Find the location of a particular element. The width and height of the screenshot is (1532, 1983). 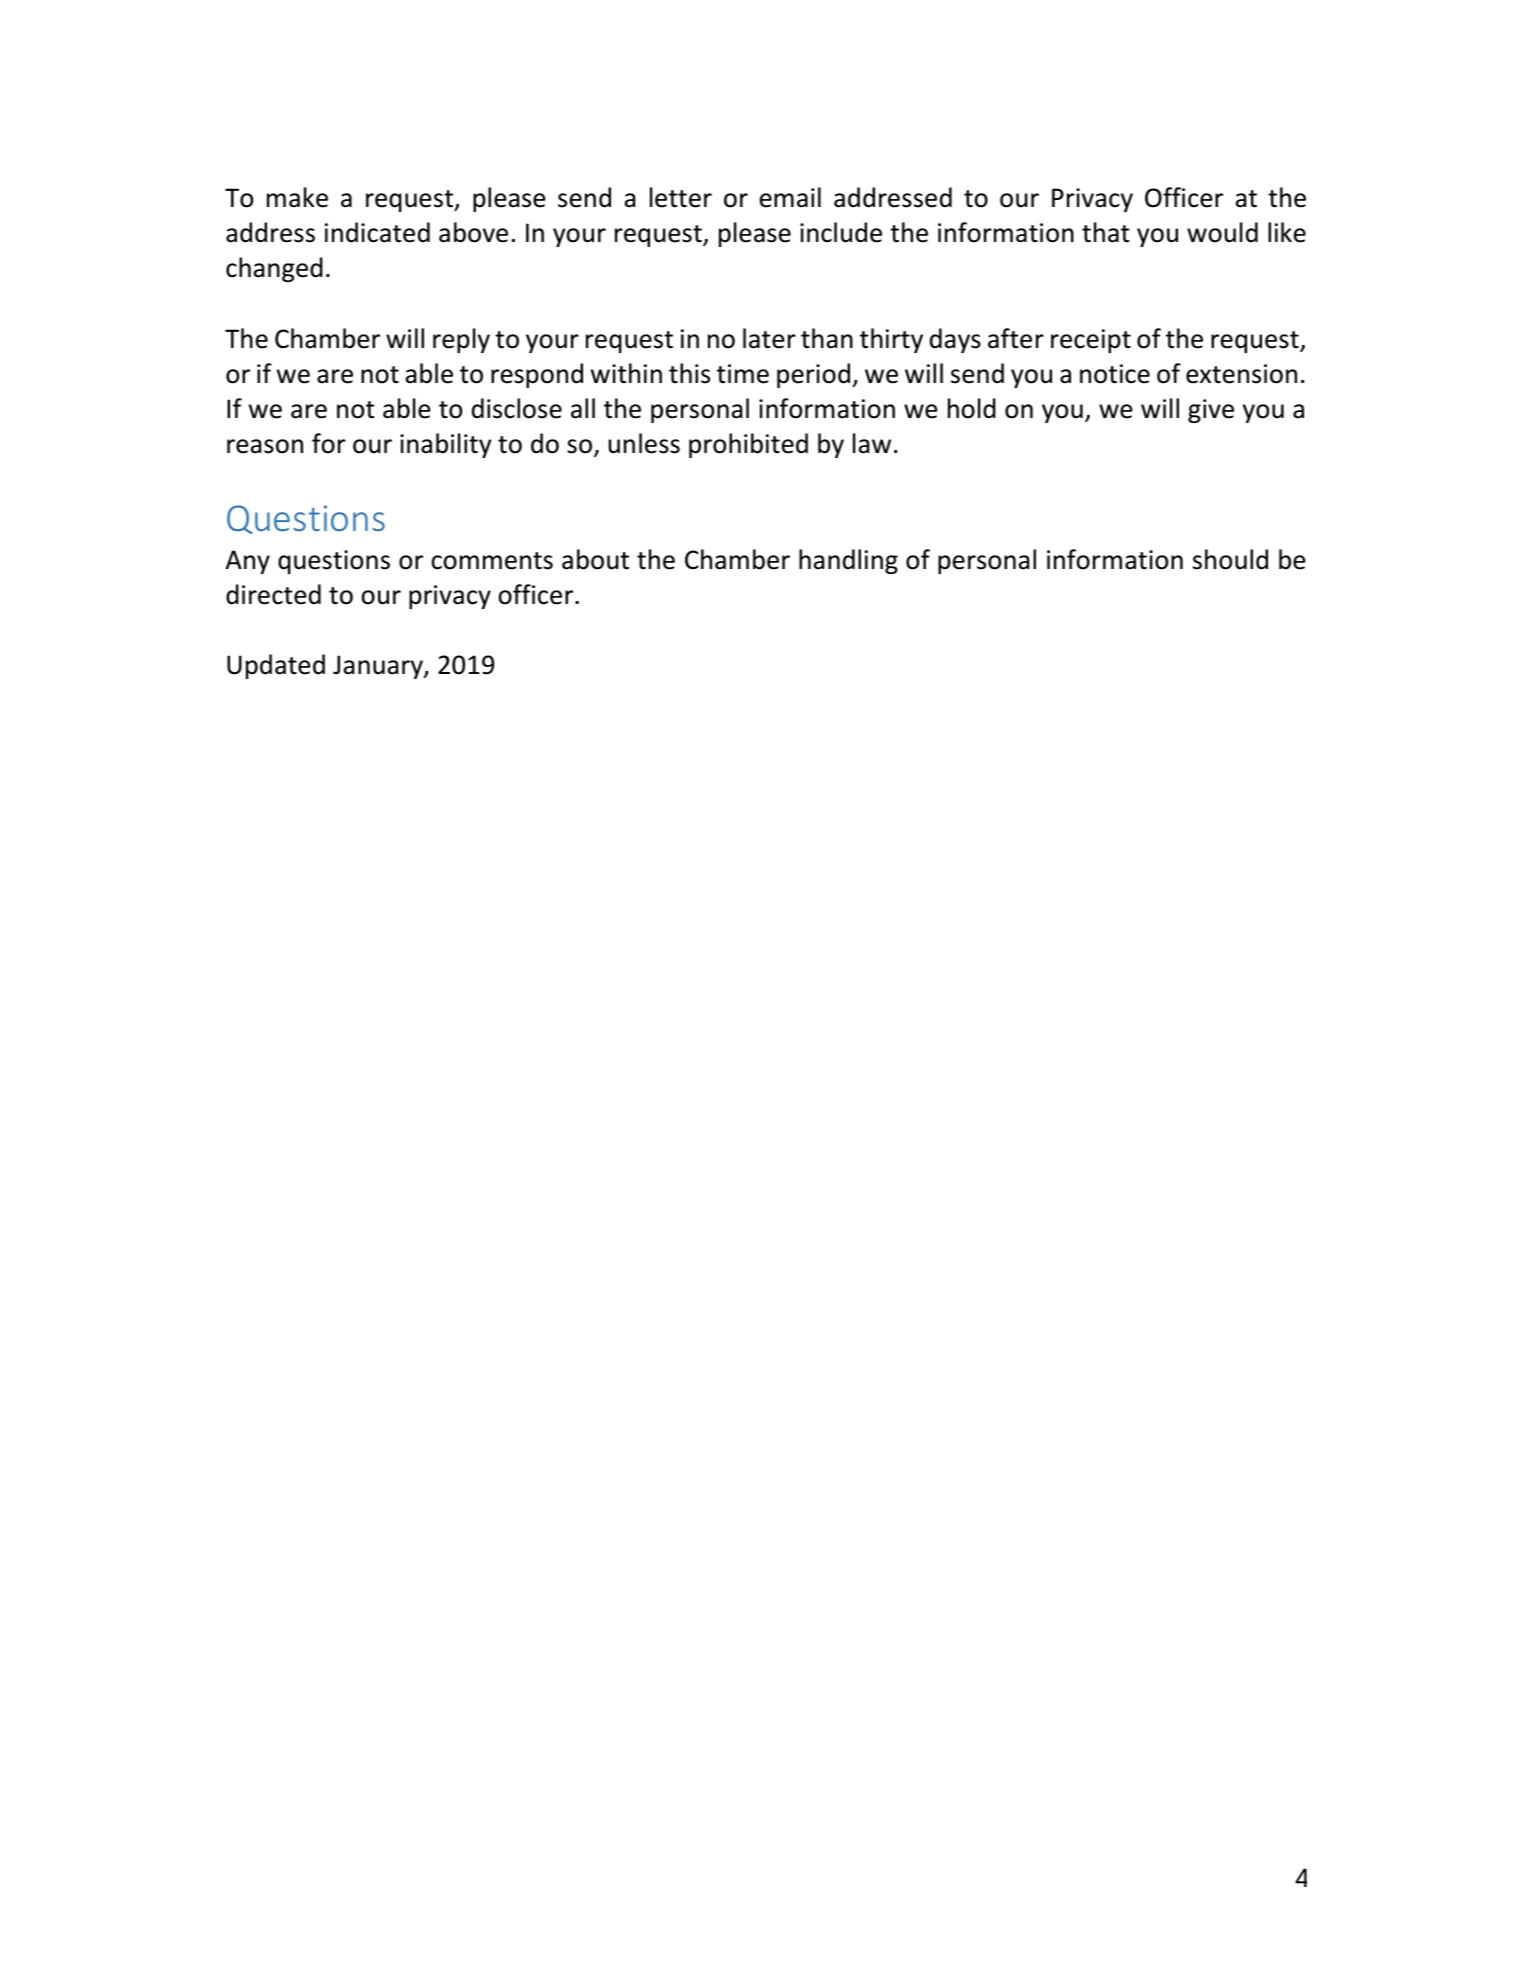

time is located at coordinates (743, 374).
